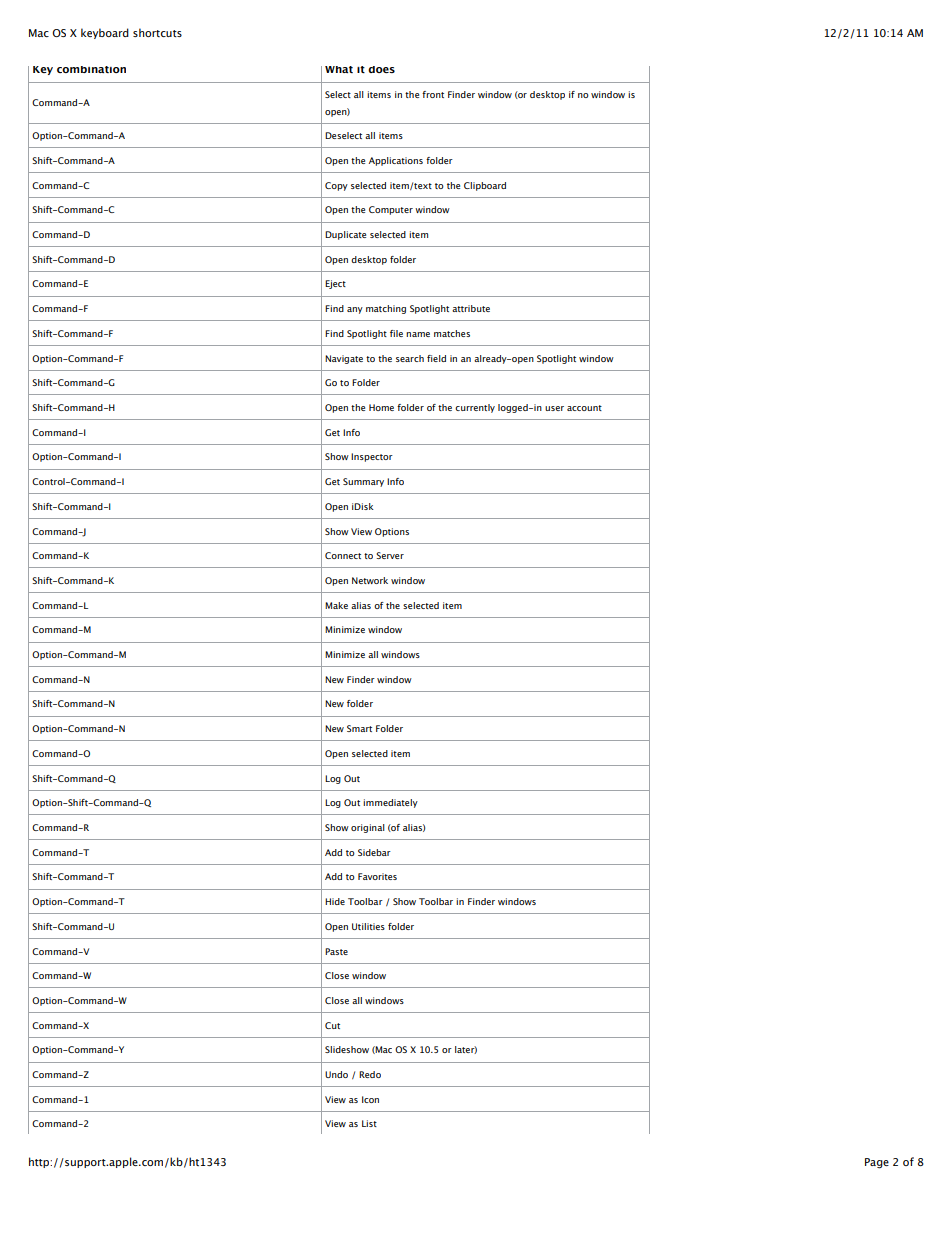 Image resolution: width=952 pixels, height=1233 pixels. Describe the element at coordinates (157, 32) in the document. I see `shortcuts` at that location.
